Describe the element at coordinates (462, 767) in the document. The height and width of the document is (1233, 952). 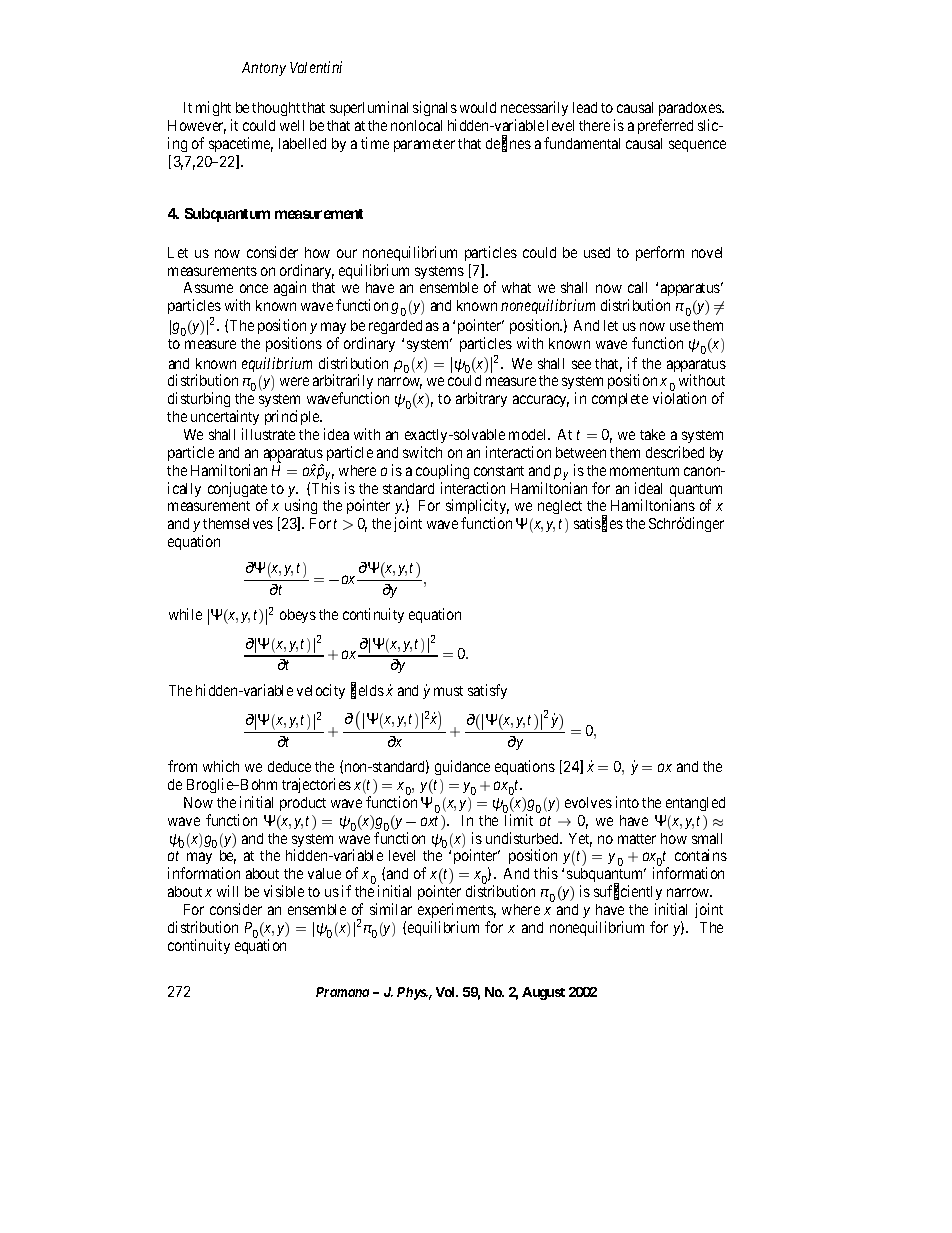
I see `guidance` at that location.
